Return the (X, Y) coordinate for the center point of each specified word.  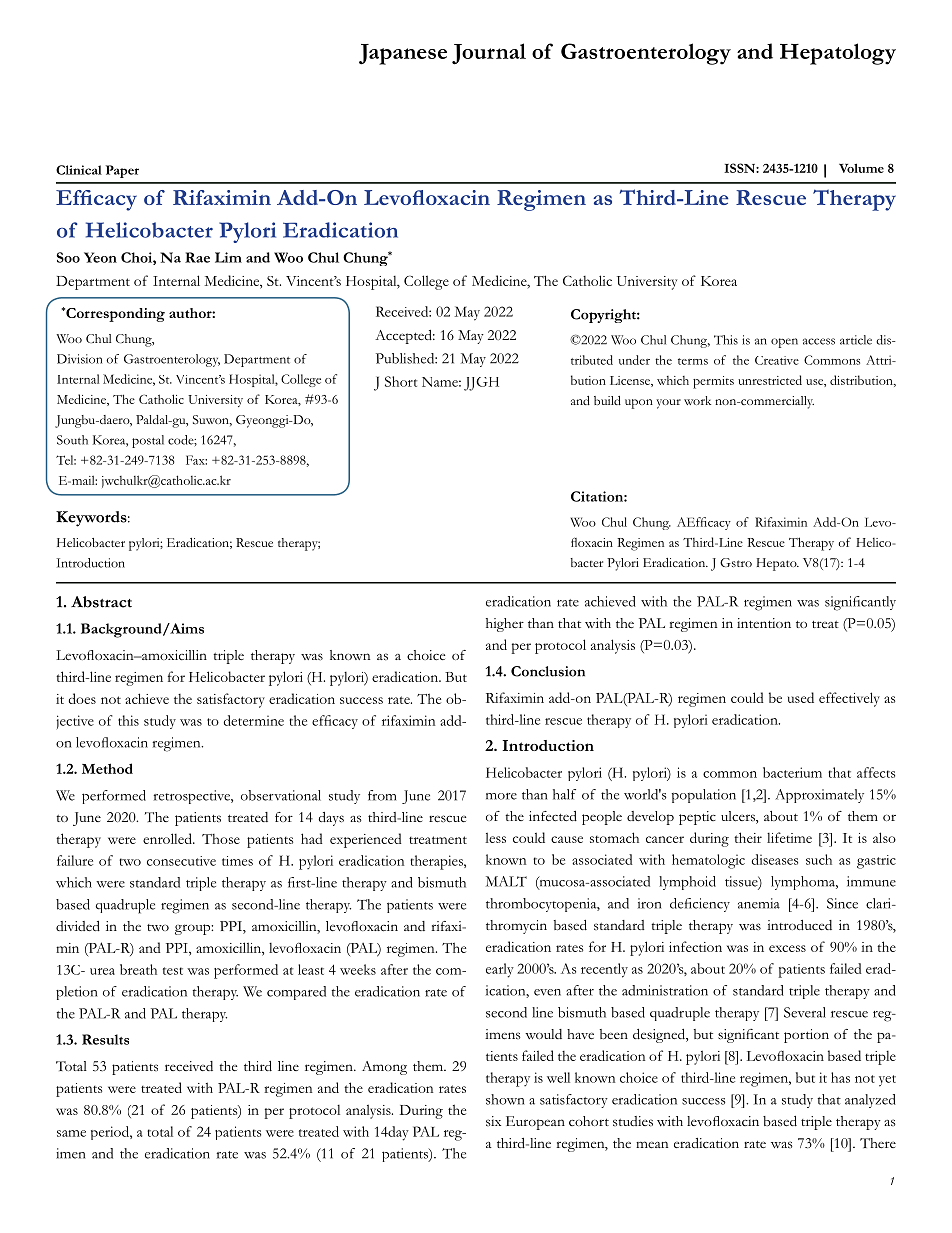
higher (505, 625)
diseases (775, 859)
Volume (861, 168)
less (495, 837)
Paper (122, 171)
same (71, 1133)
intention (764, 623)
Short (401, 381)
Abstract (101, 602)
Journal (489, 54)
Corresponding (114, 315)
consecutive (181, 861)
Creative (777, 360)
